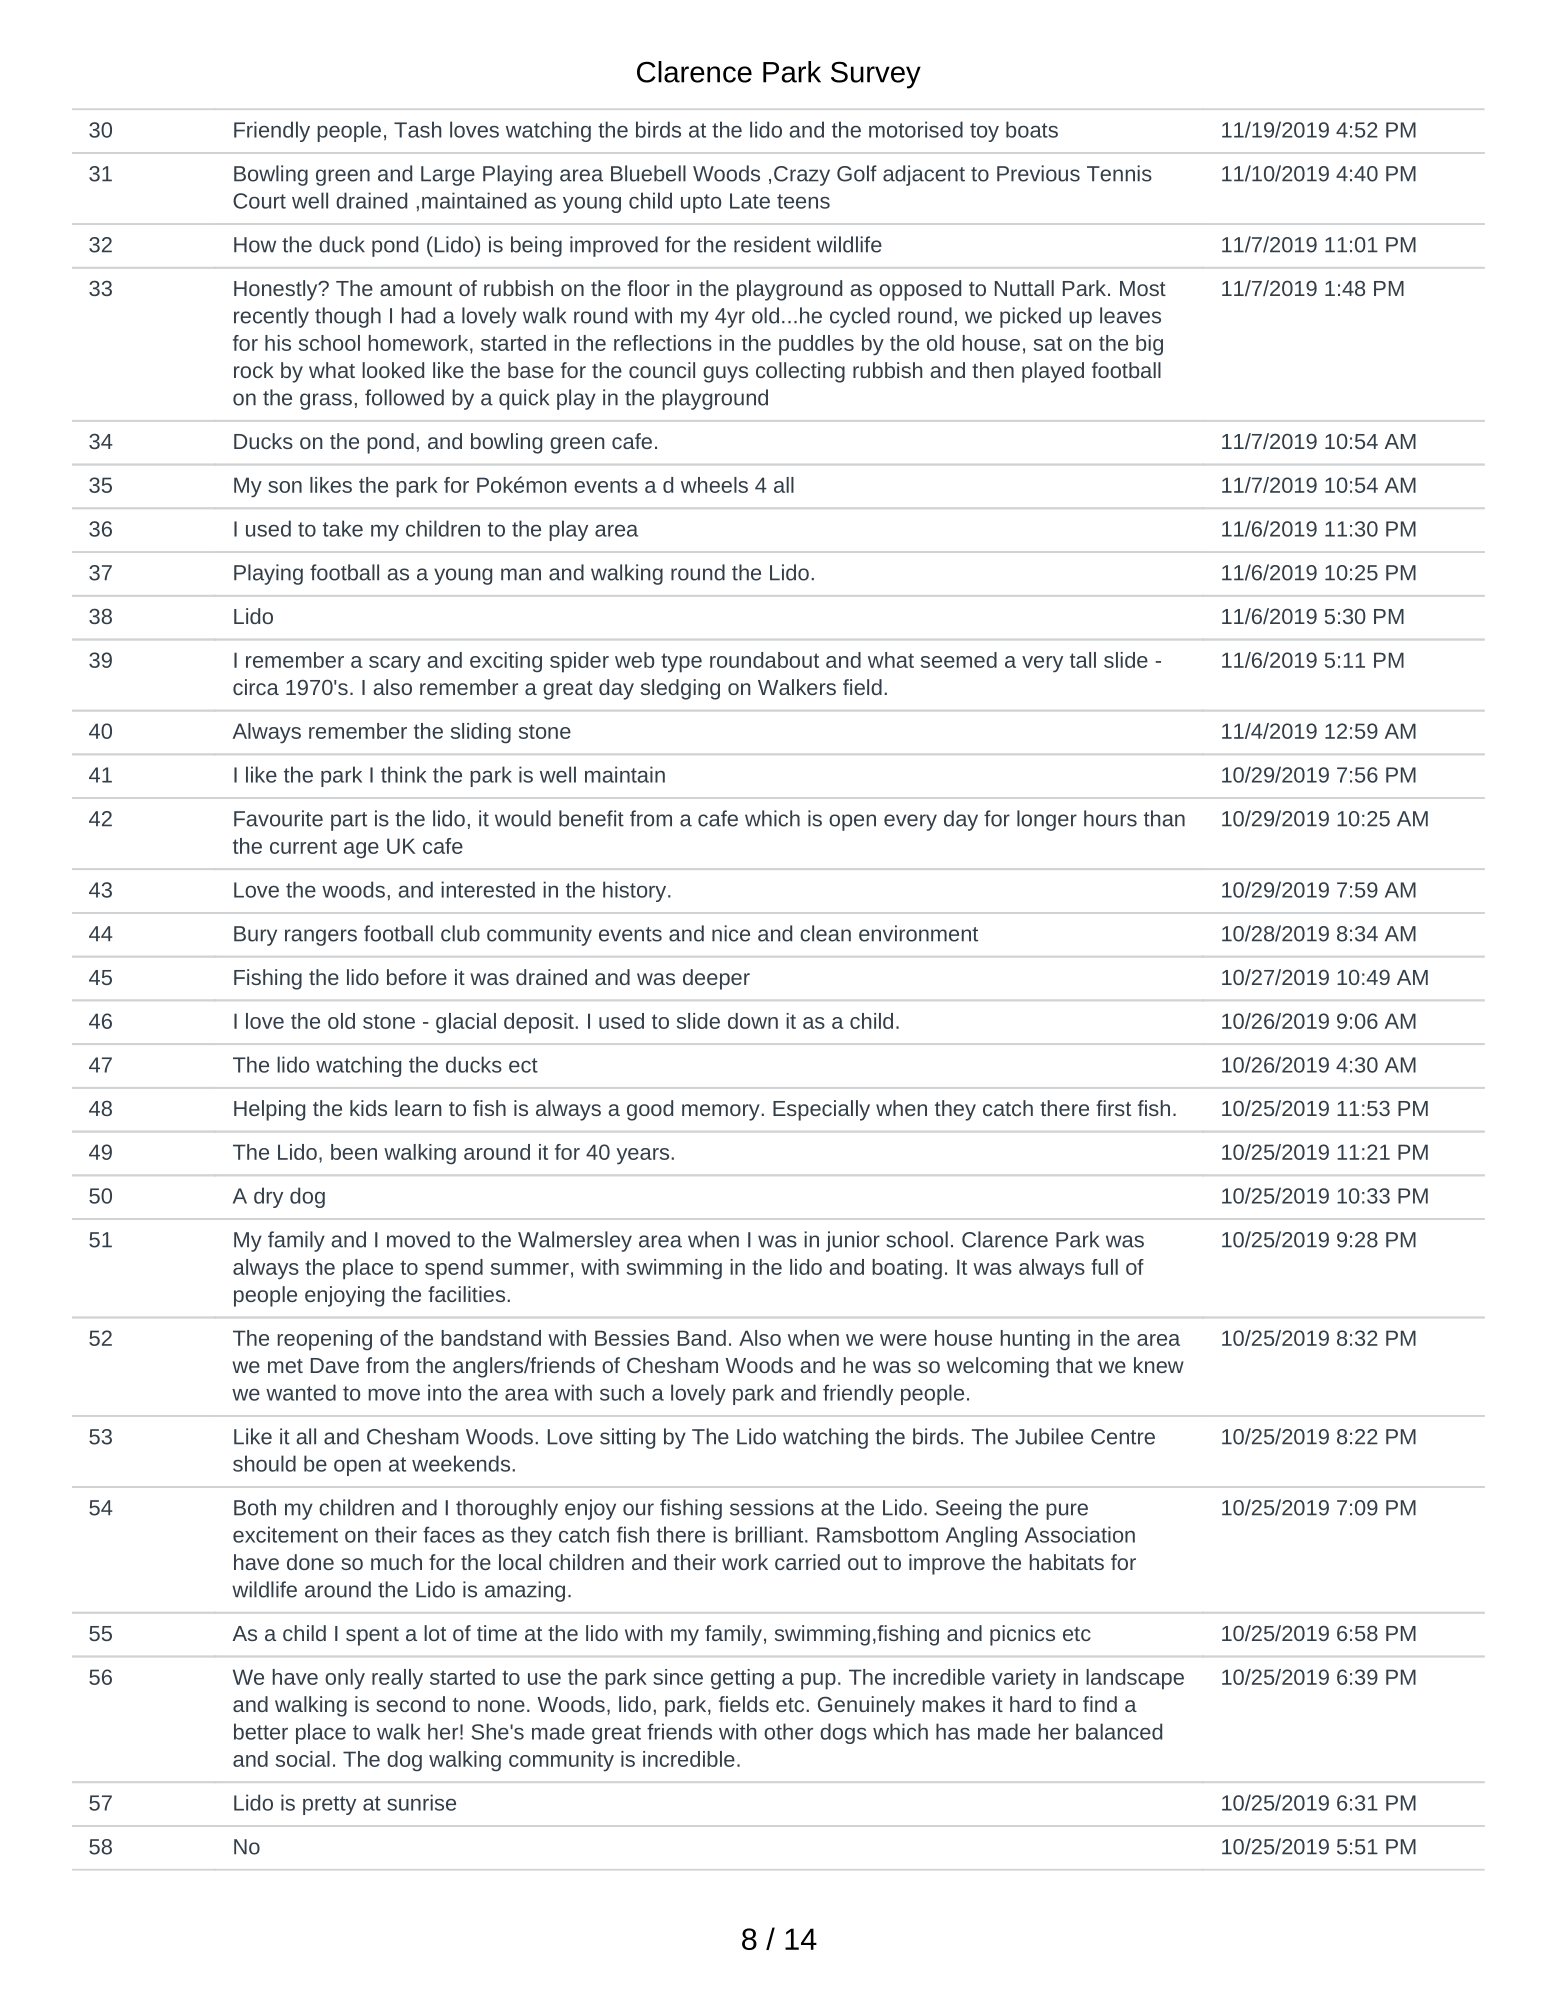 The width and height of the screenshot is (1558, 2016). Describe the element at coordinates (1030, 1704) in the screenshot. I see `hard` at that location.
